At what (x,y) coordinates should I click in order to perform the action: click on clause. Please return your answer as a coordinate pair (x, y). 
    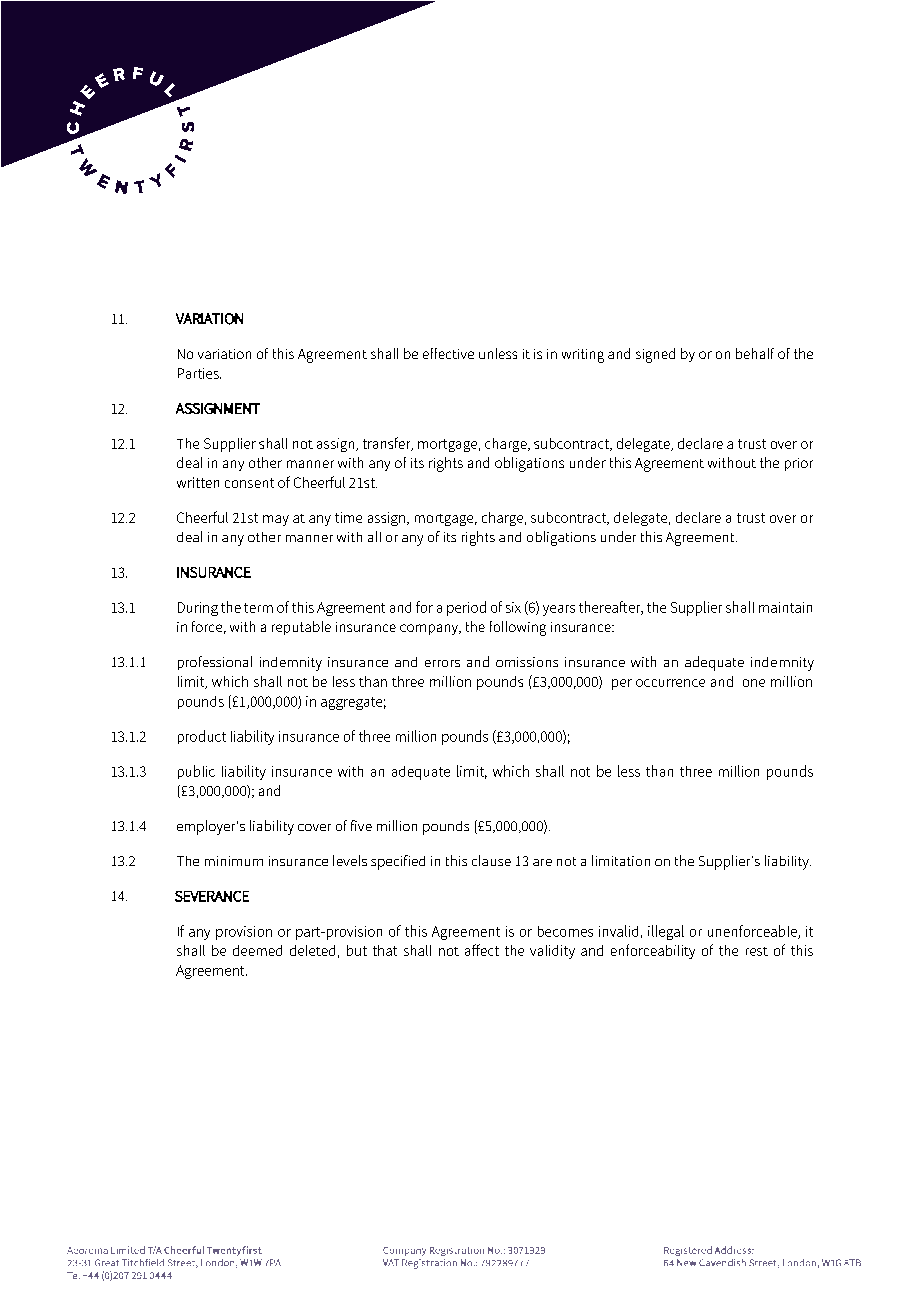
    Looking at the image, I should click on (491, 860).
